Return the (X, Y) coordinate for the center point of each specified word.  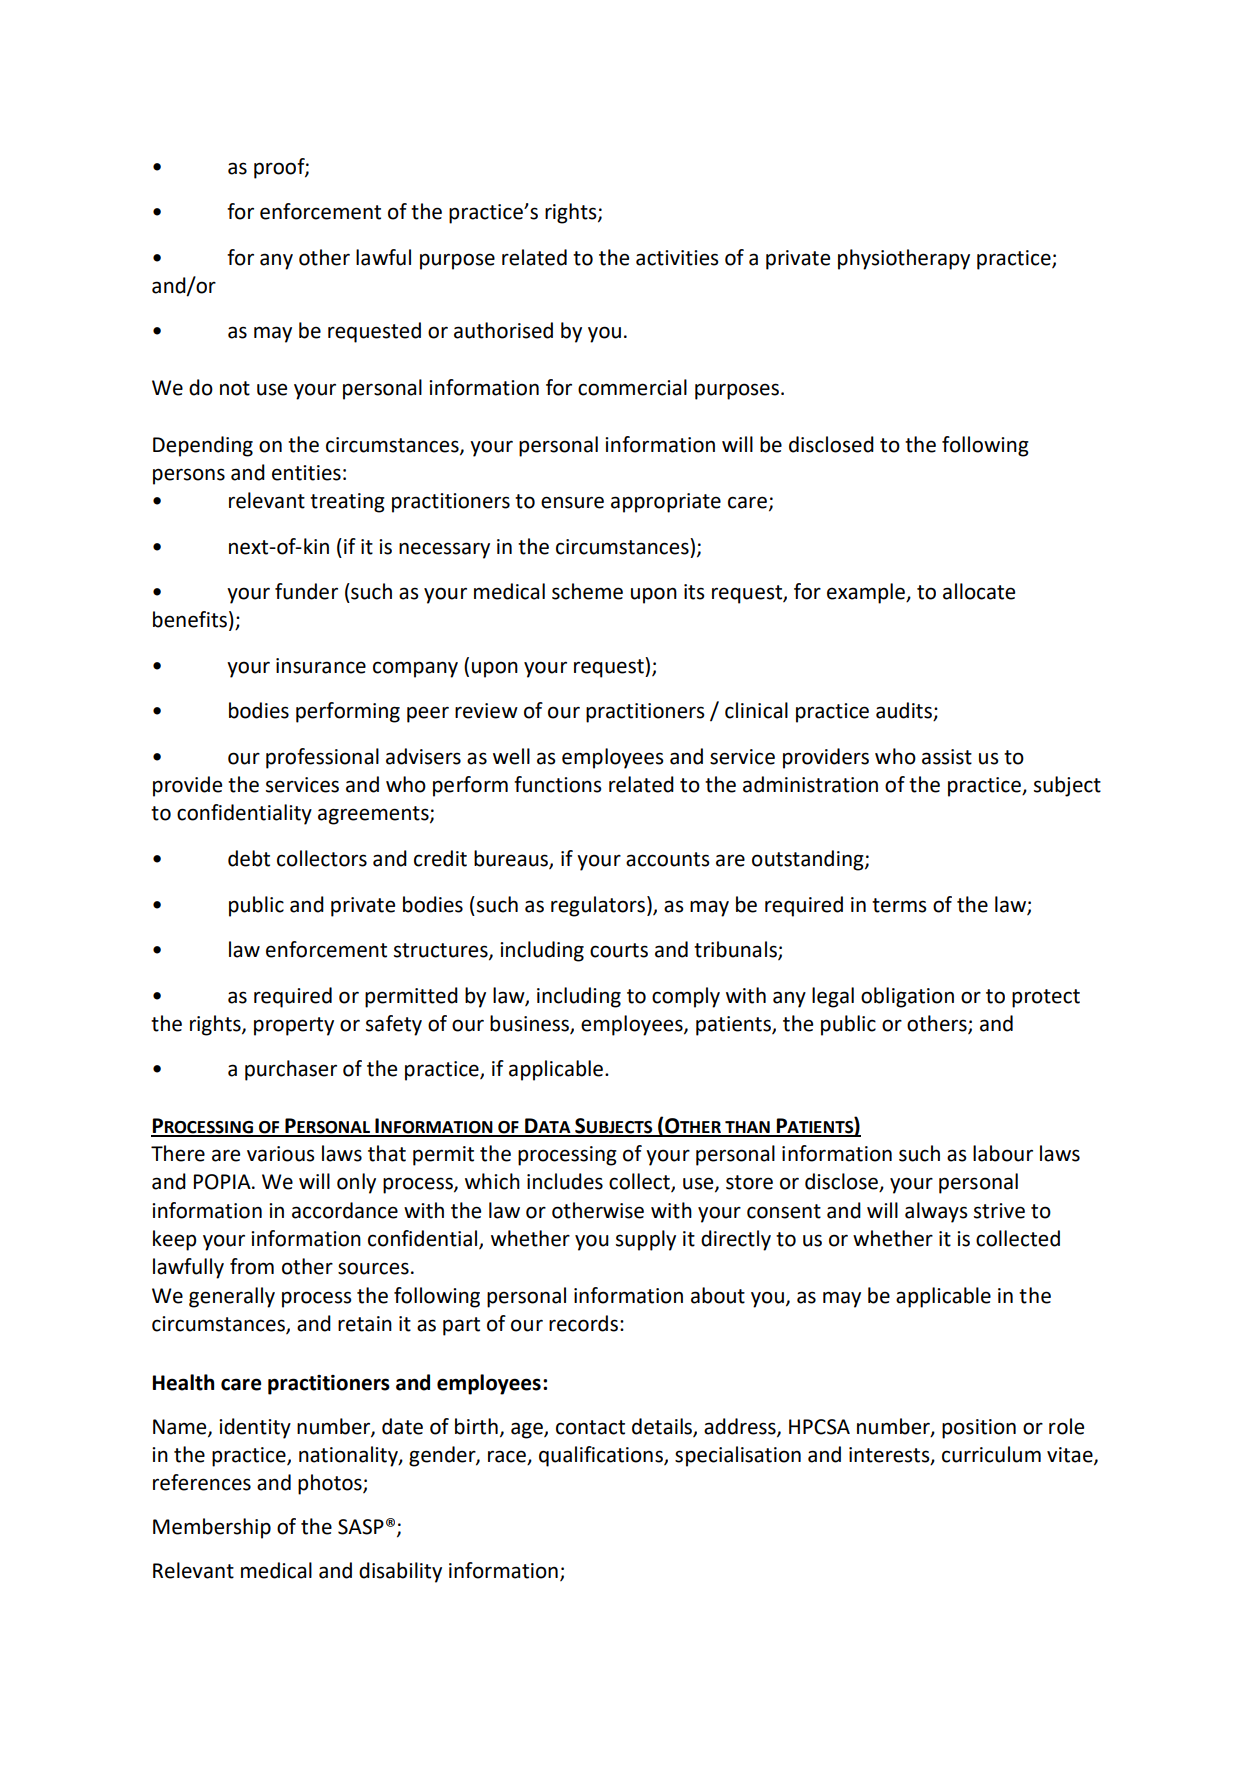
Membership (212, 1528)
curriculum (991, 1454)
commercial (632, 387)
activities (677, 258)
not (235, 388)
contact (590, 1427)
